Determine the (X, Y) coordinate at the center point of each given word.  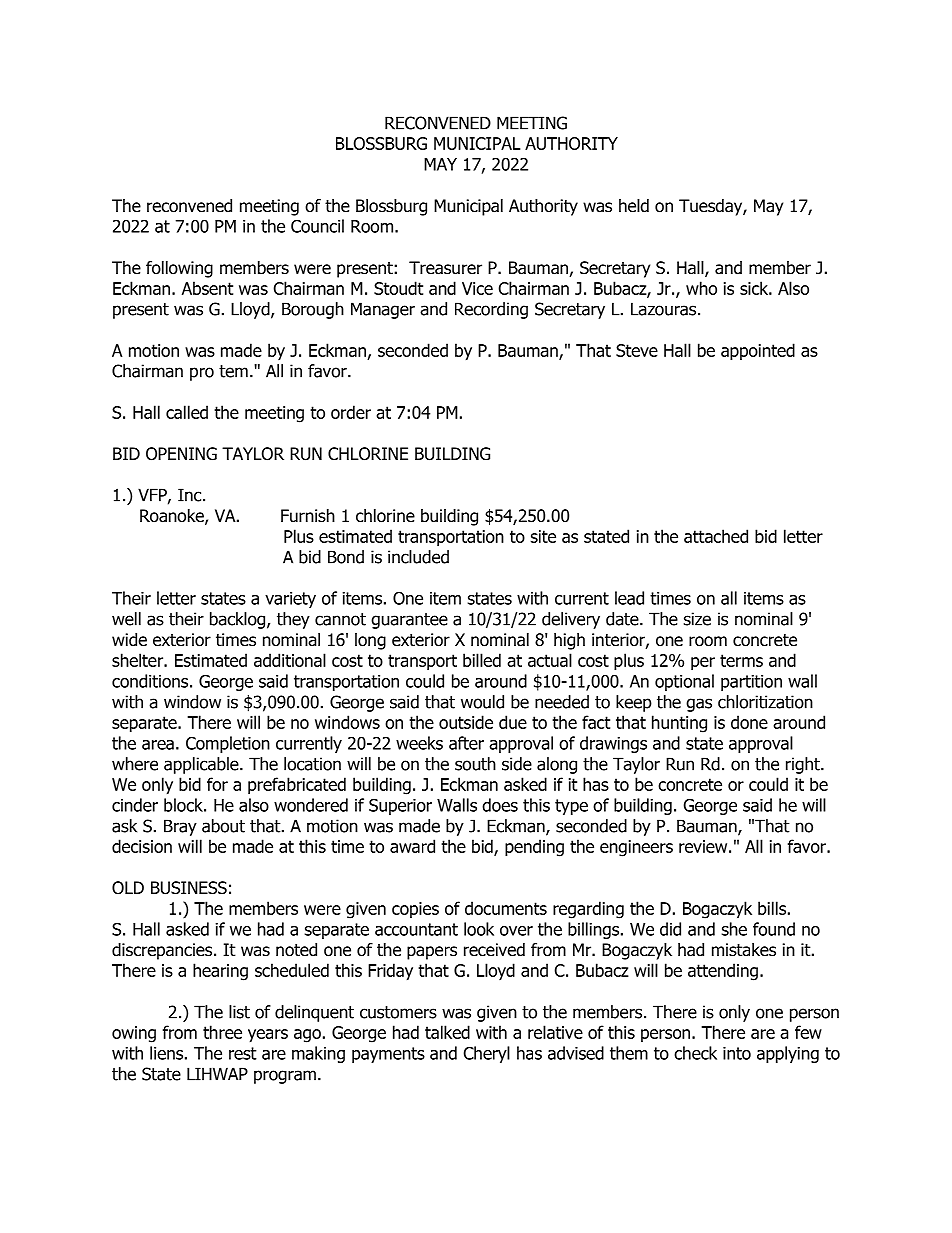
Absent (207, 288)
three (222, 1032)
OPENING (181, 454)
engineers (636, 848)
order (351, 412)
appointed (758, 352)
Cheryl (487, 1054)
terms (741, 660)
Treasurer (445, 268)
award (412, 846)
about (223, 826)
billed (482, 660)
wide (129, 640)
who (701, 288)
